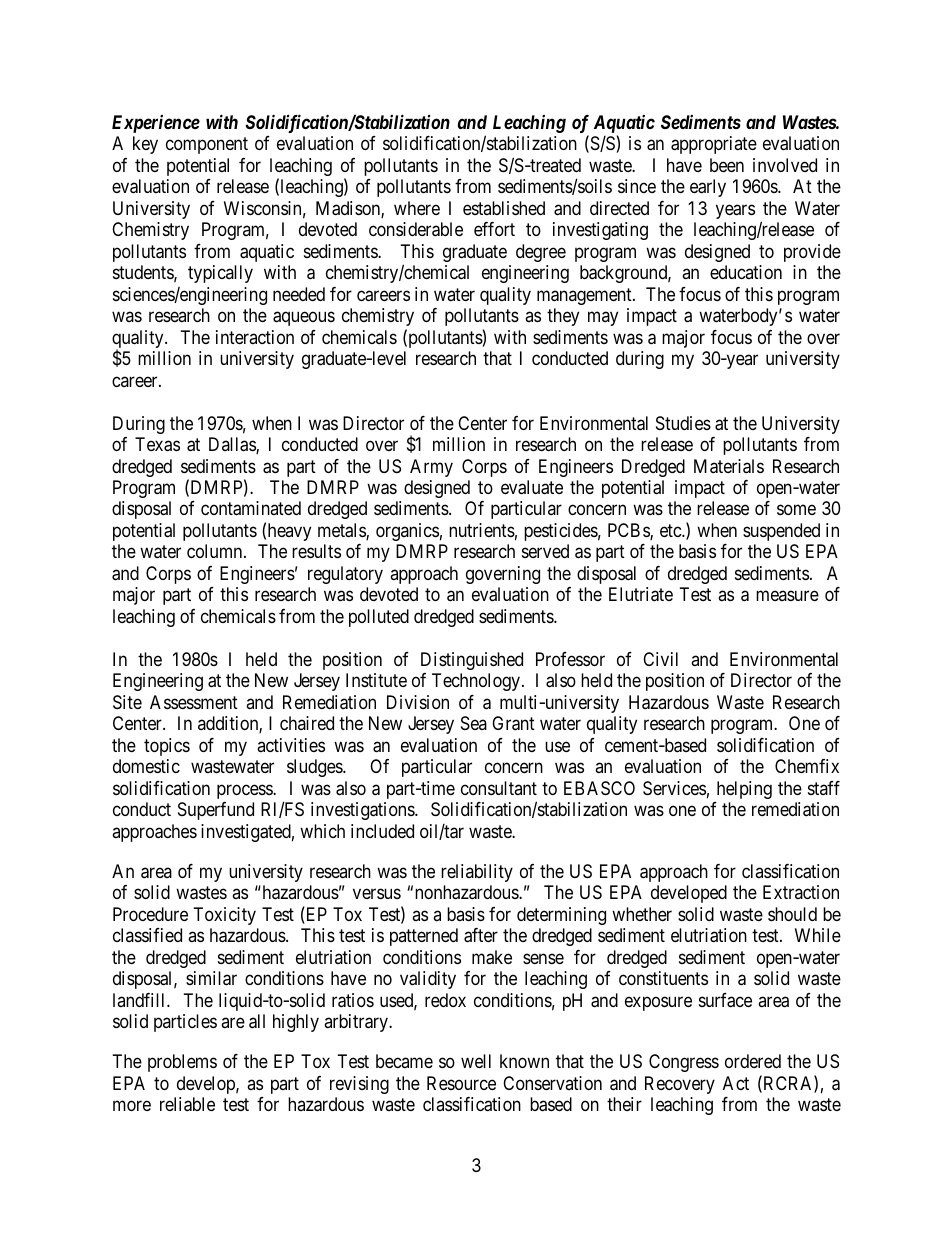  I want to click on key, so click(145, 145).
